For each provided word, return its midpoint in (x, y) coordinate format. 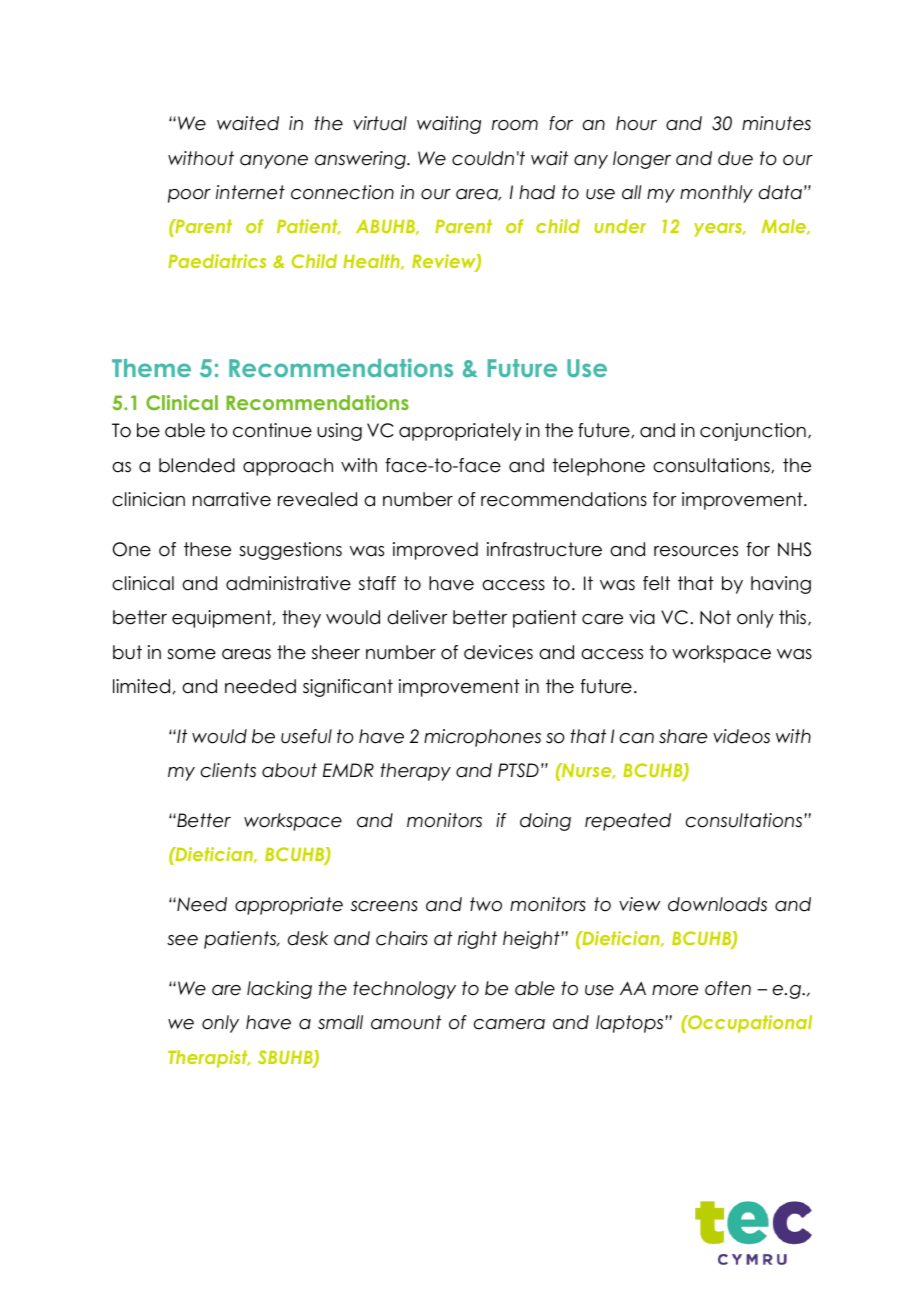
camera (509, 1024)
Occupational (749, 1024)
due (735, 158)
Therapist (209, 1059)
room (515, 125)
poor (189, 196)
